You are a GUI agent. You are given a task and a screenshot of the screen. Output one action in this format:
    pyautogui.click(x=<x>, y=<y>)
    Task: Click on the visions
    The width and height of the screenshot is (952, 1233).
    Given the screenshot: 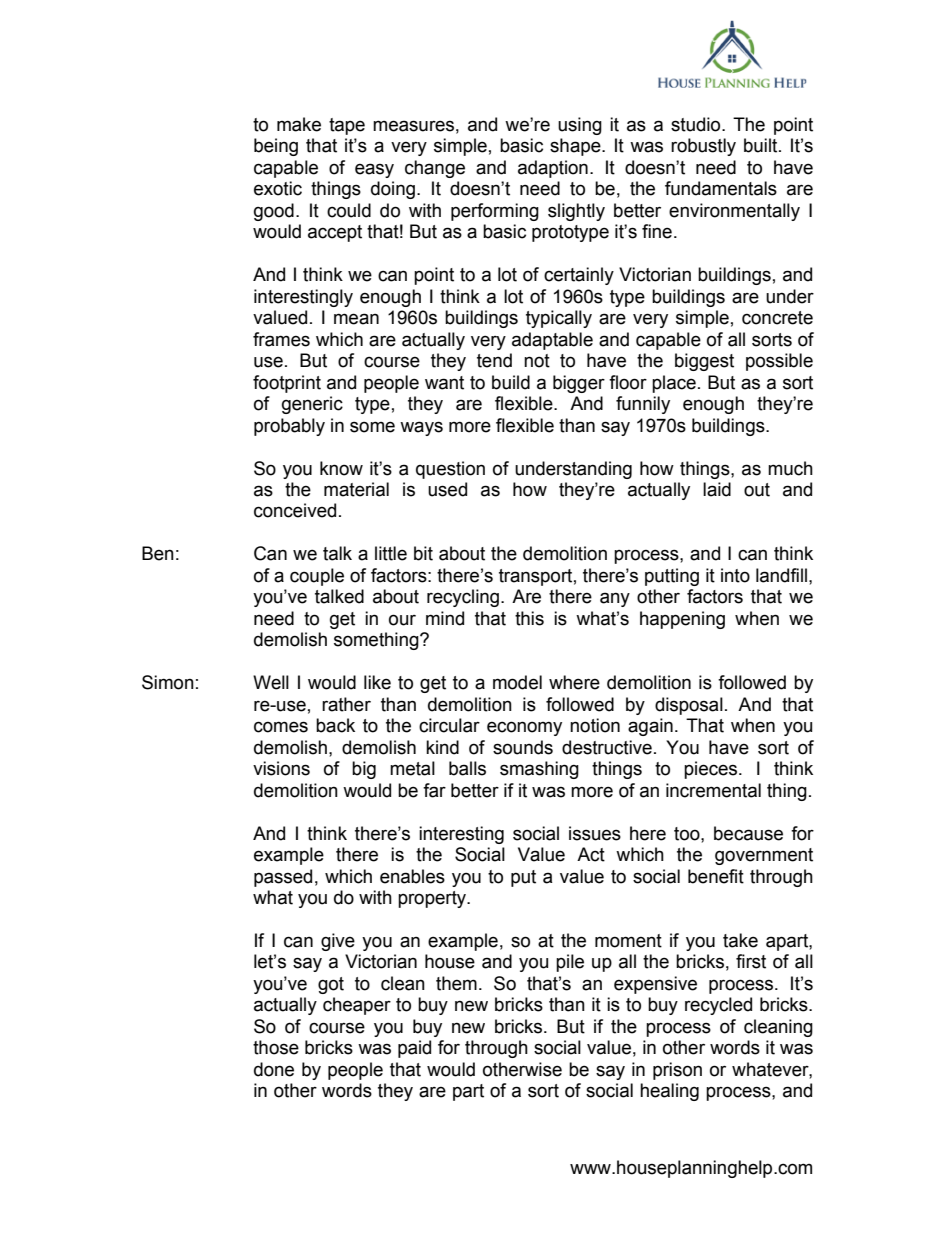 What is the action you would take?
    pyautogui.click(x=281, y=768)
